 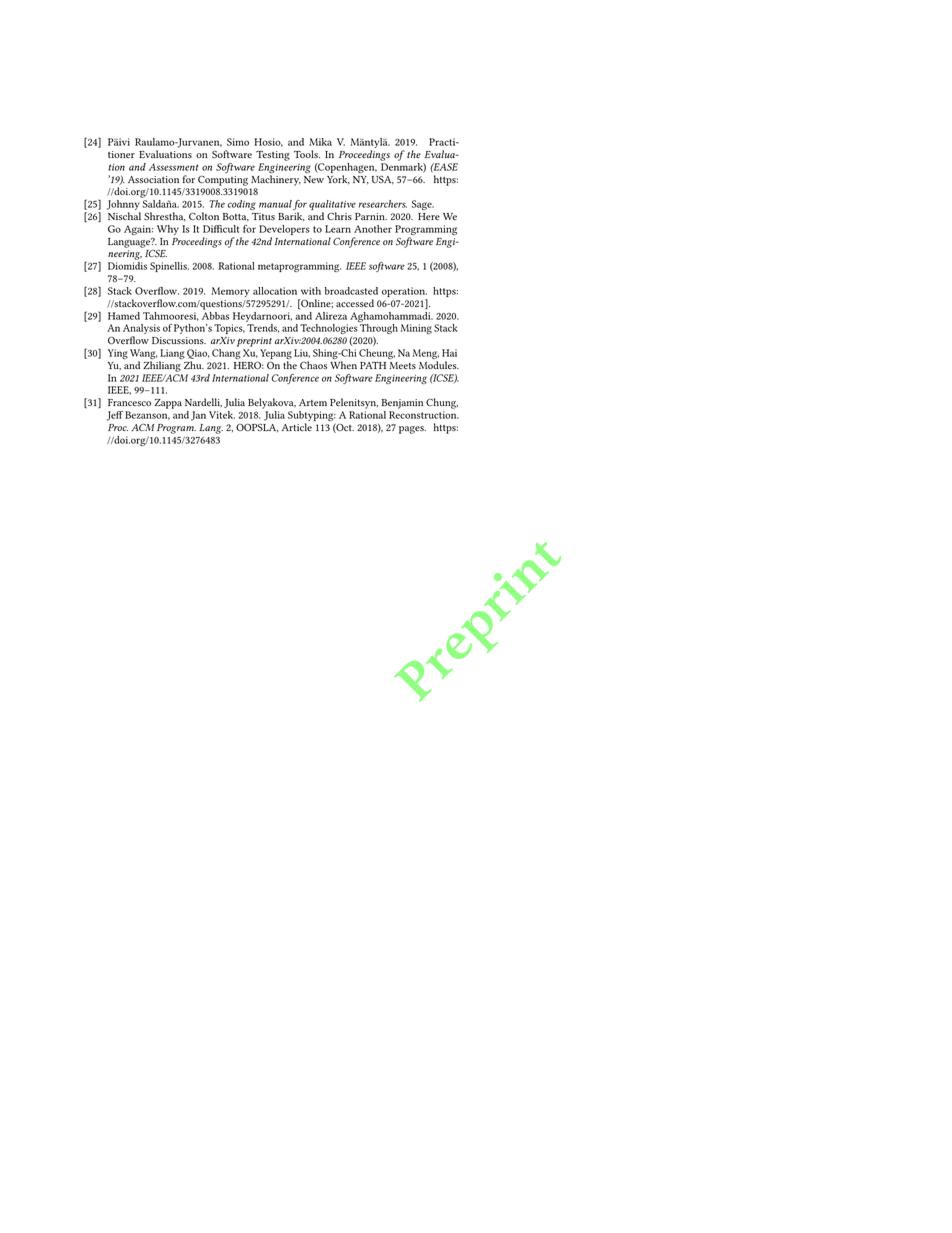 I want to click on Why, so click(x=168, y=230).
